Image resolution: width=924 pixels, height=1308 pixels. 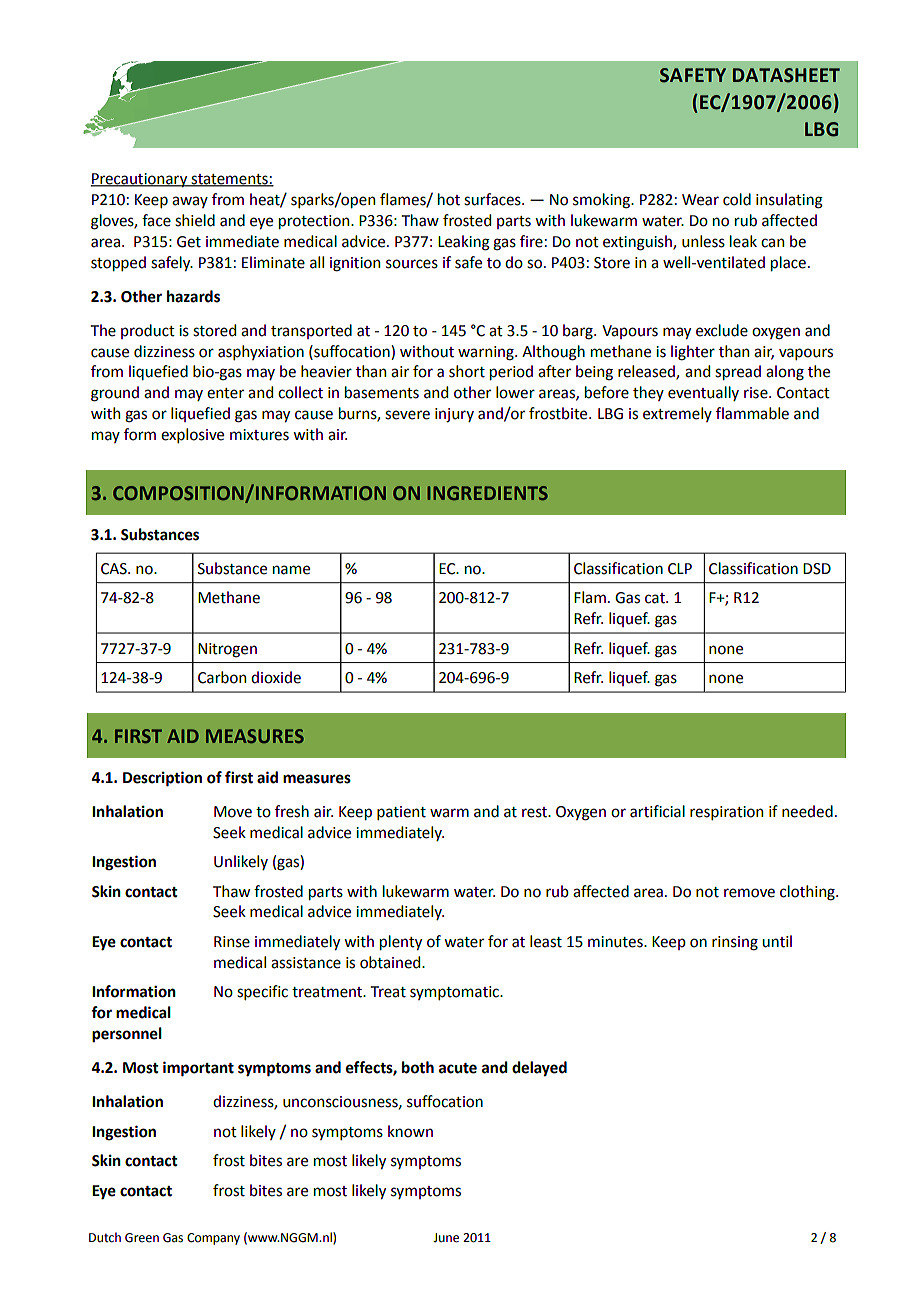 What do you see at coordinates (225, 393) in the page?
I see `enter` at bounding box center [225, 393].
